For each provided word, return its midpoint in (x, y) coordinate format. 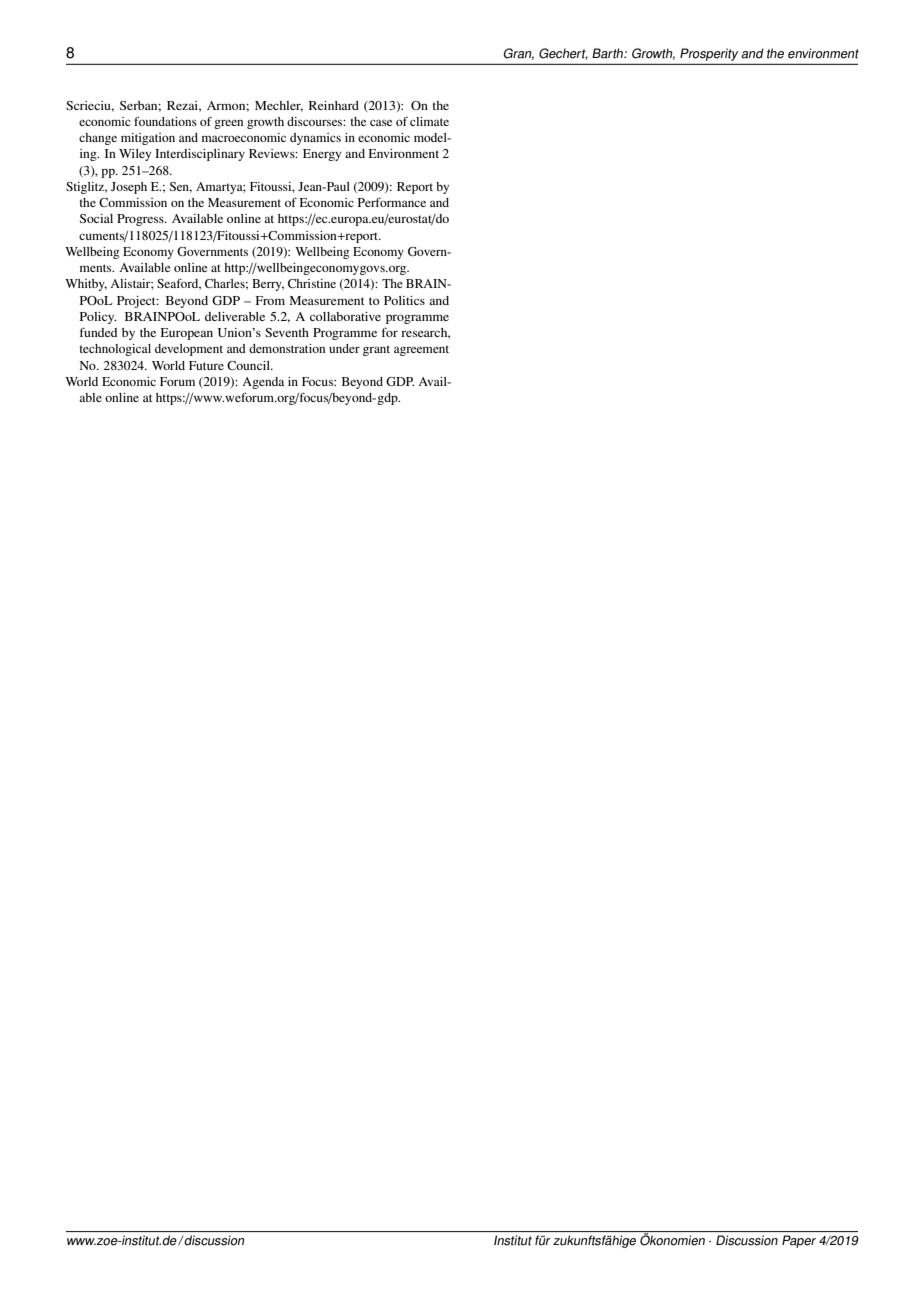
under (344, 348)
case (381, 122)
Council (249, 365)
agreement (421, 350)
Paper (799, 1241)
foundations (165, 121)
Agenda (263, 383)
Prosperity (709, 54)
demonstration (287, 348)
